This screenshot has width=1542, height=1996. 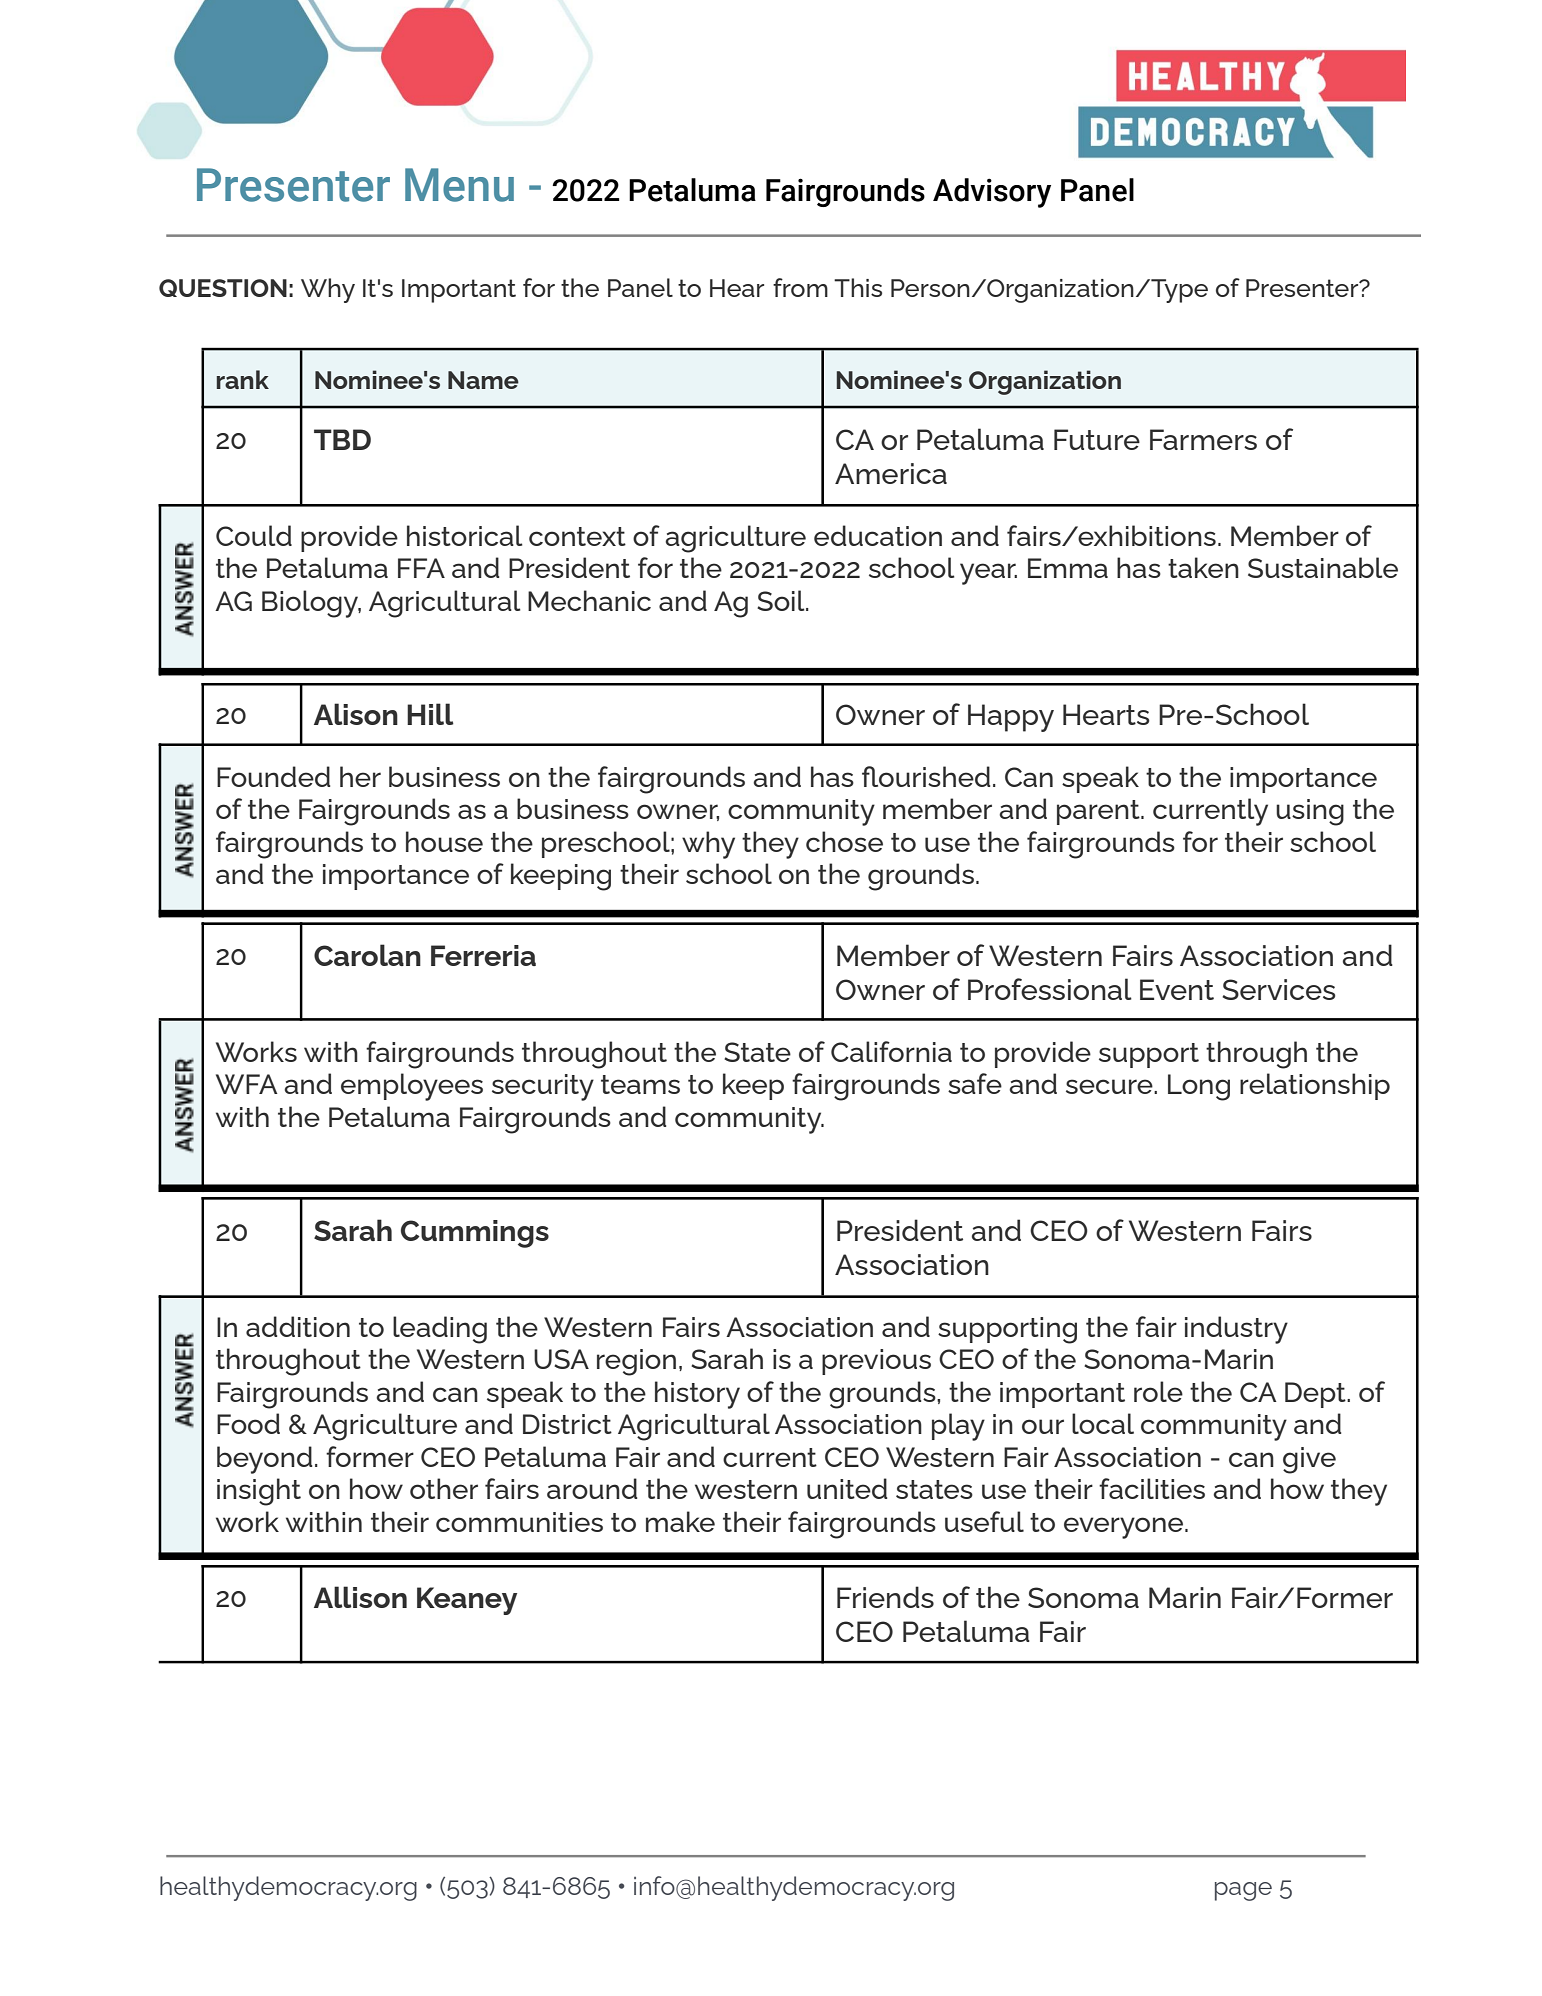 What do you see at coordinates (298, 1326) in the screenshot?
I see `addition` at bounding box center [298, 1326].
